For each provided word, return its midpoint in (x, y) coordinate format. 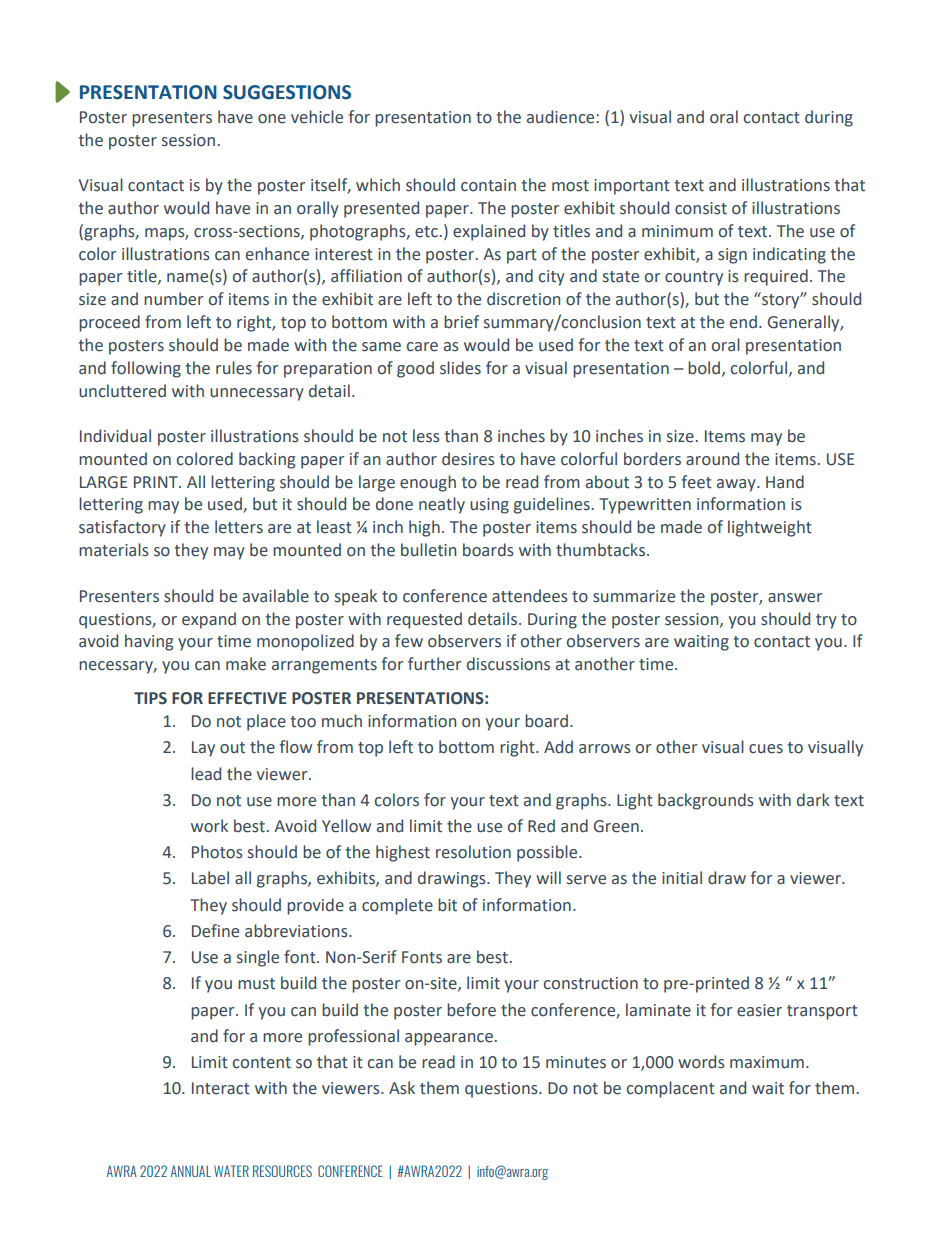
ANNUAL (191, 1171)
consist (701, 208)
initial (682, 878)
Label (210, 878)
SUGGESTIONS (287, 92)
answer (795, 598)
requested (424, 620)
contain (488, 185)
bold (704, 368)
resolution (473, 852)
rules (234, 368)
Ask (402, 1088)
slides (460, 368)
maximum (767, 1062)
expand (209, 620)
